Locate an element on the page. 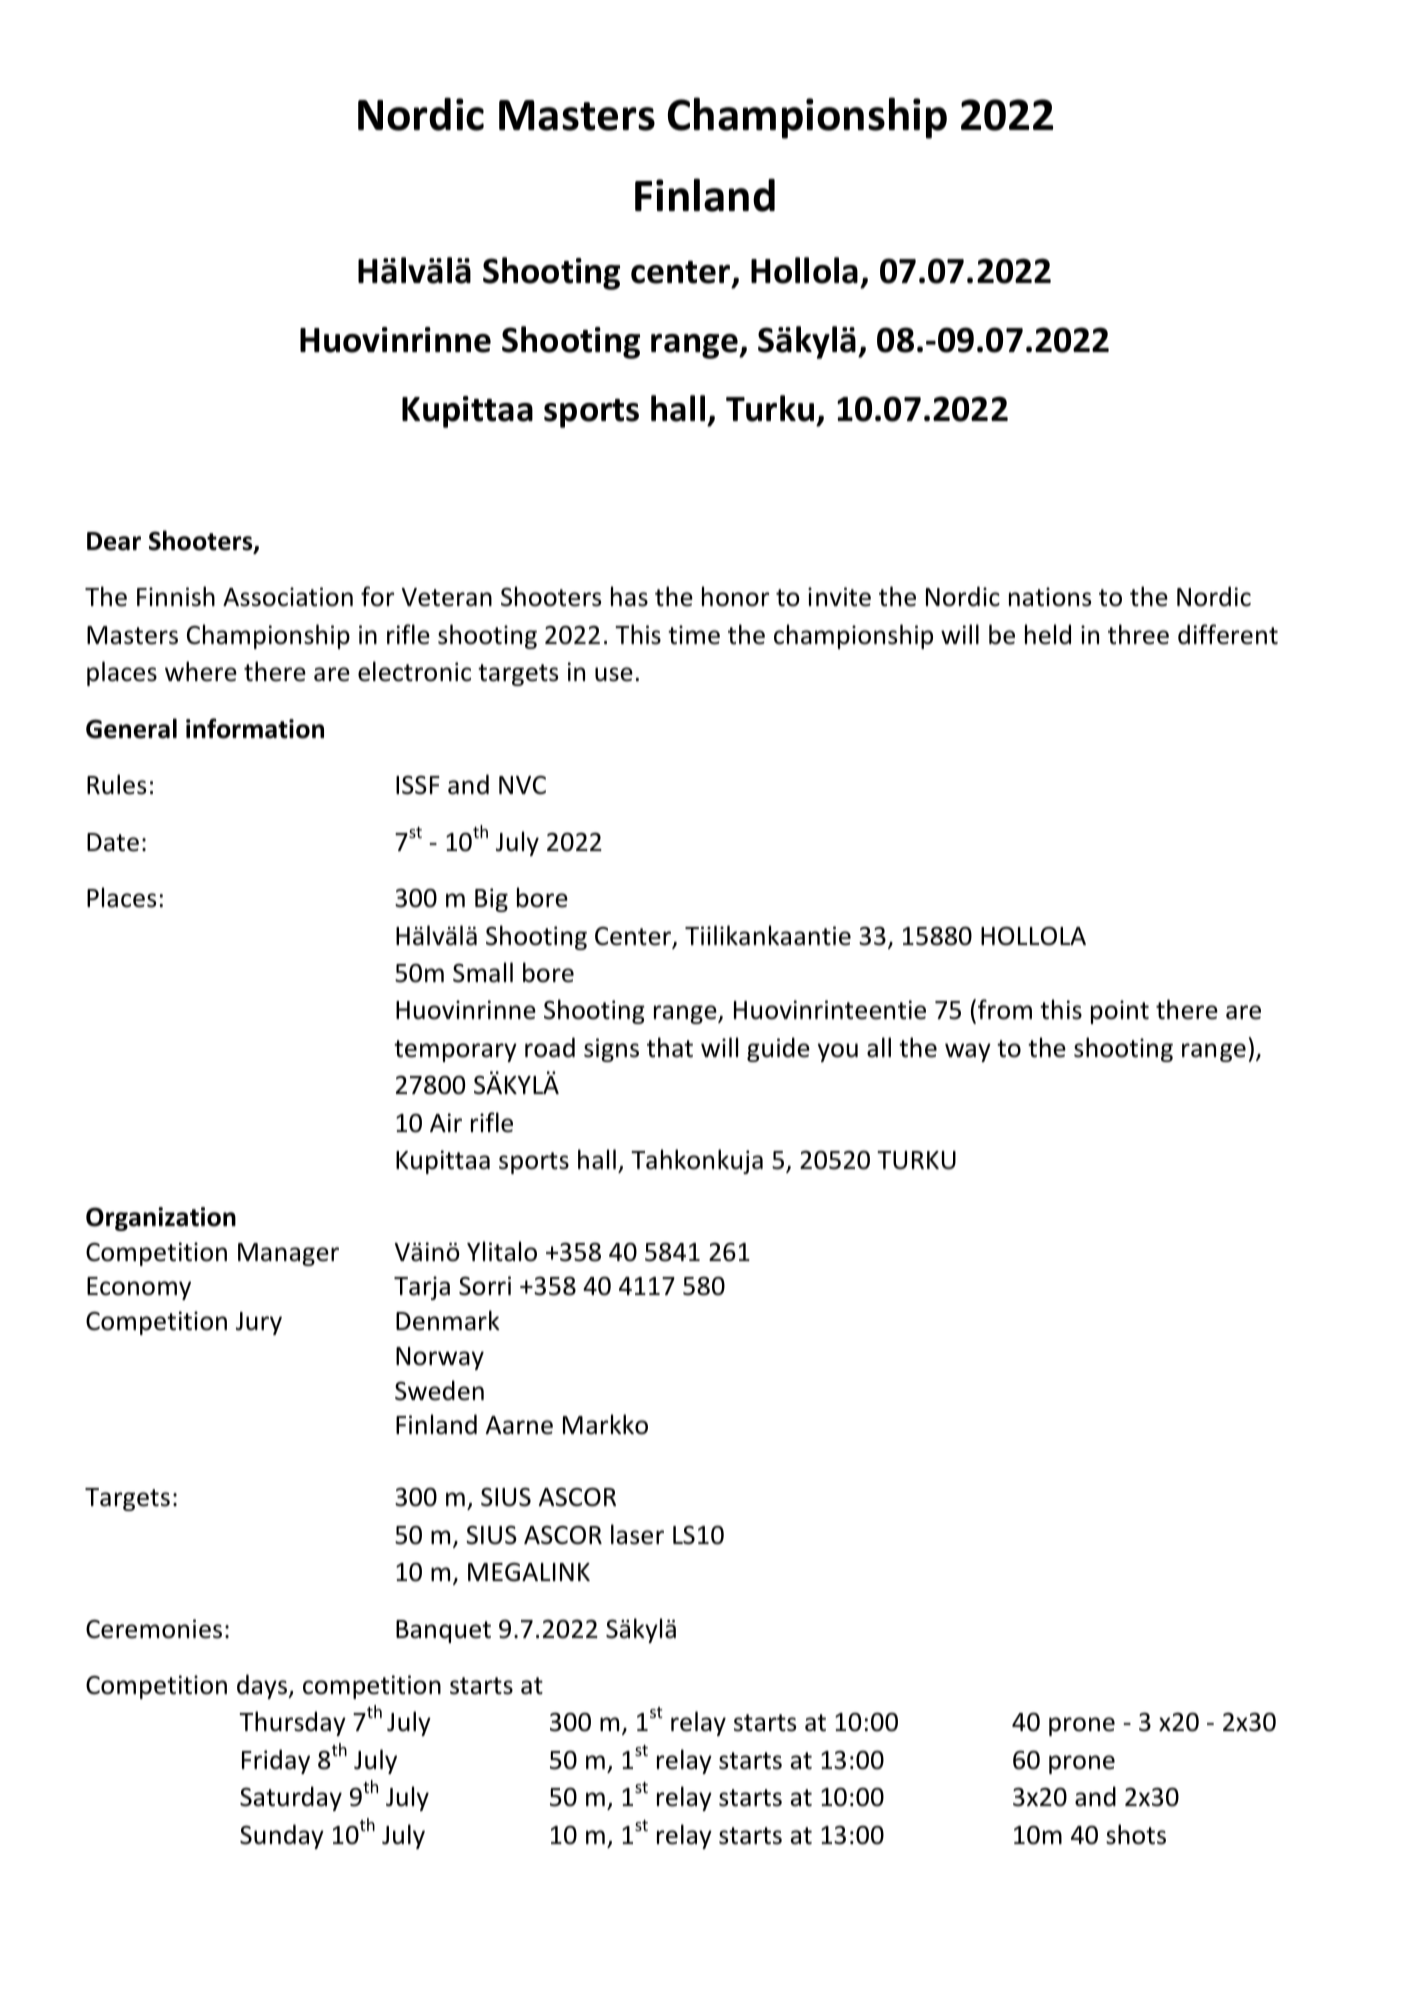 The image size is (1410, 1995). that is located at coordinates (670, 1047).
